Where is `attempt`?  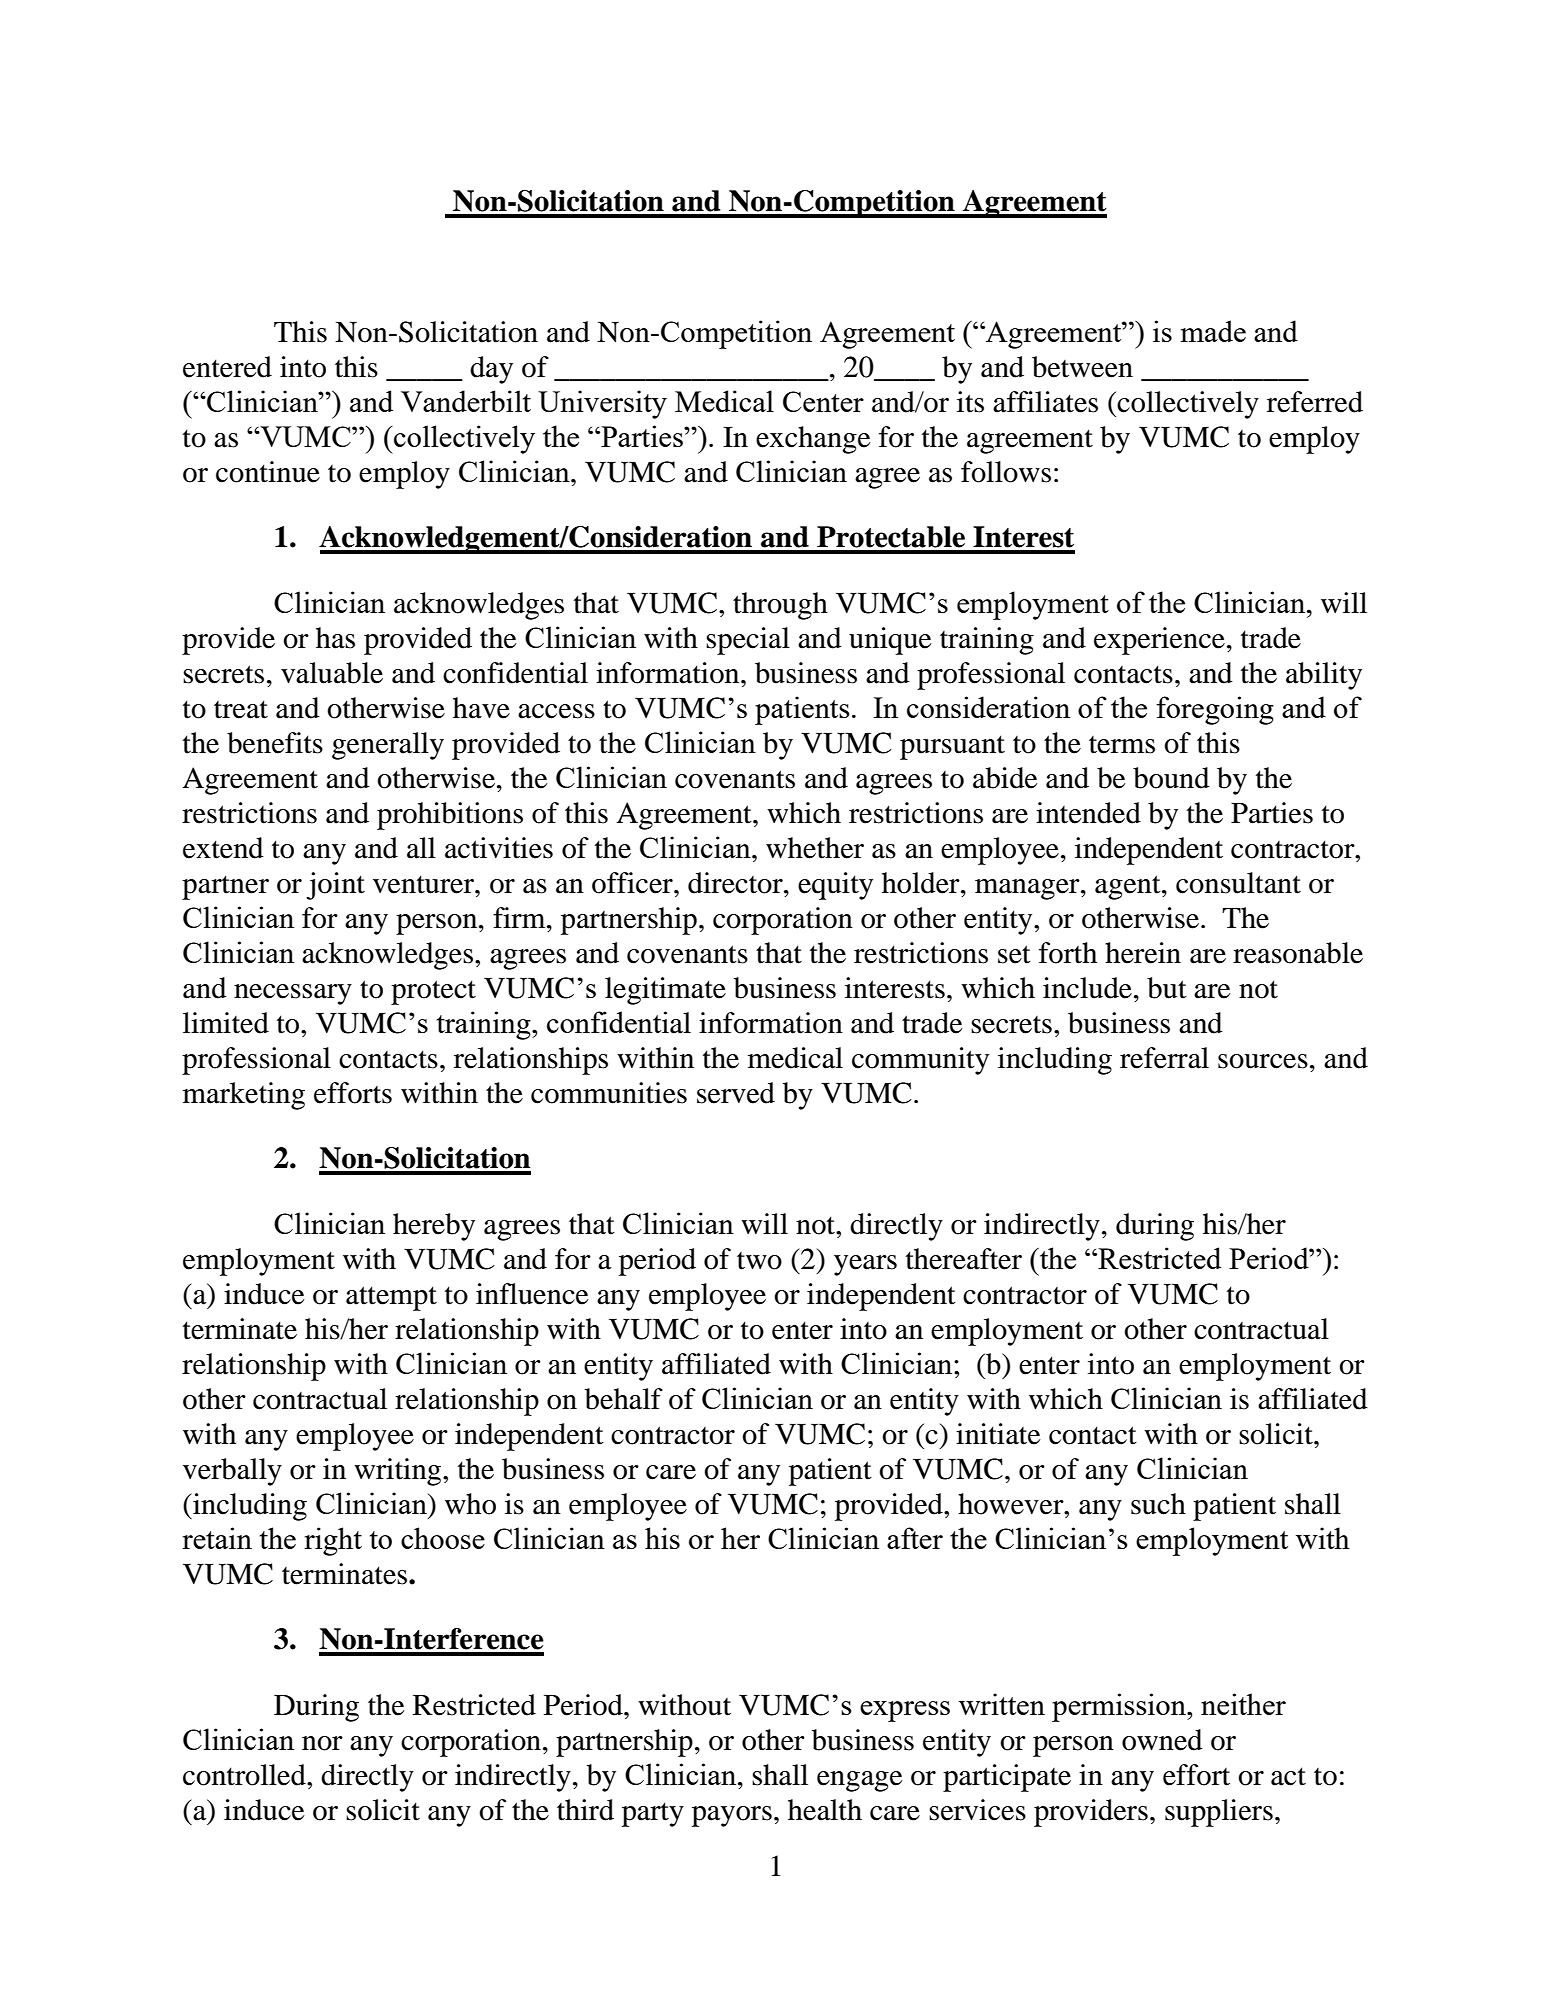
attempt is located at coordinates (391, 1298).
